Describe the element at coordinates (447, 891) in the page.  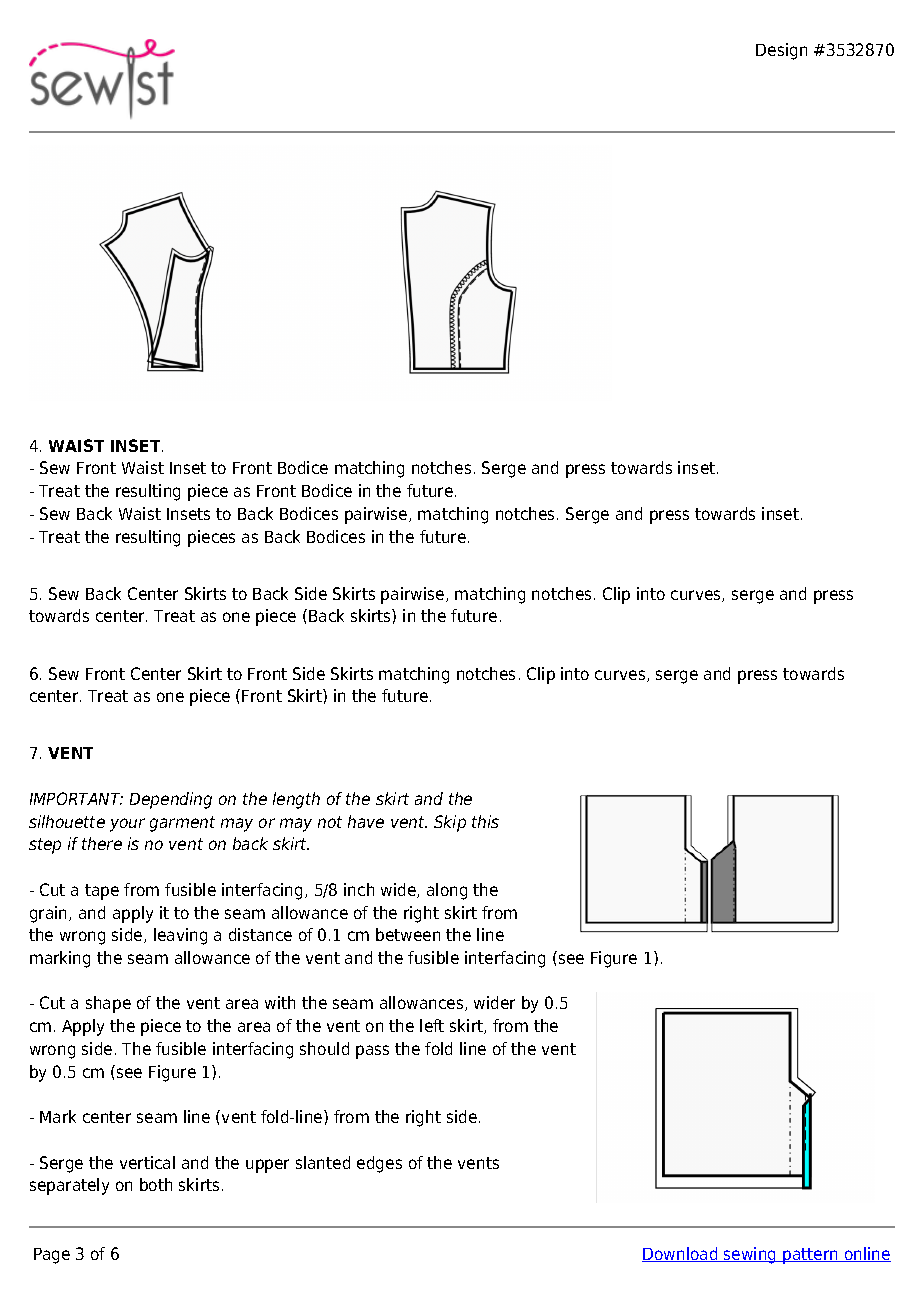
I see `along` at that location.
